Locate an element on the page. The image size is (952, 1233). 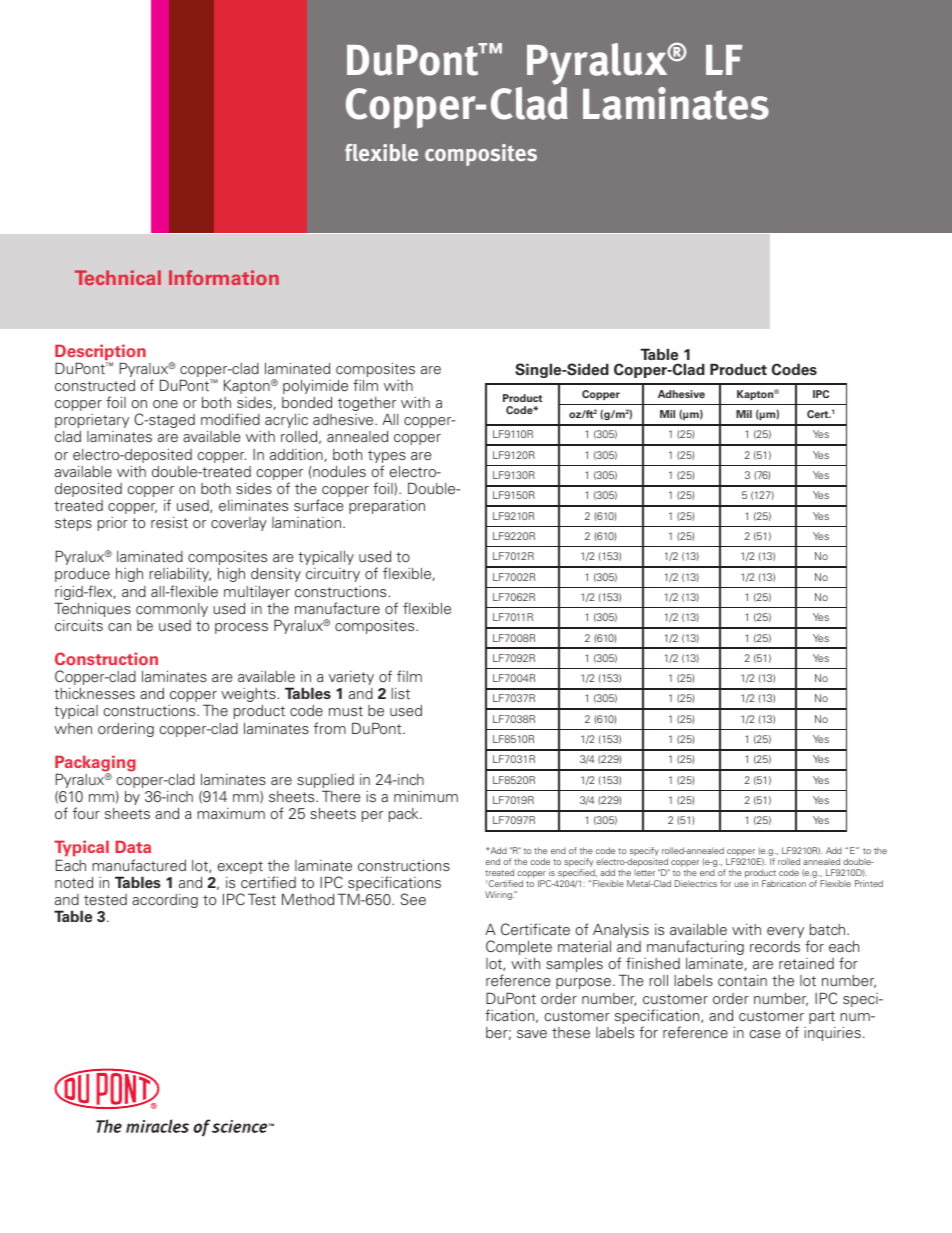
polyimide is located at coordinates (315, 386).
